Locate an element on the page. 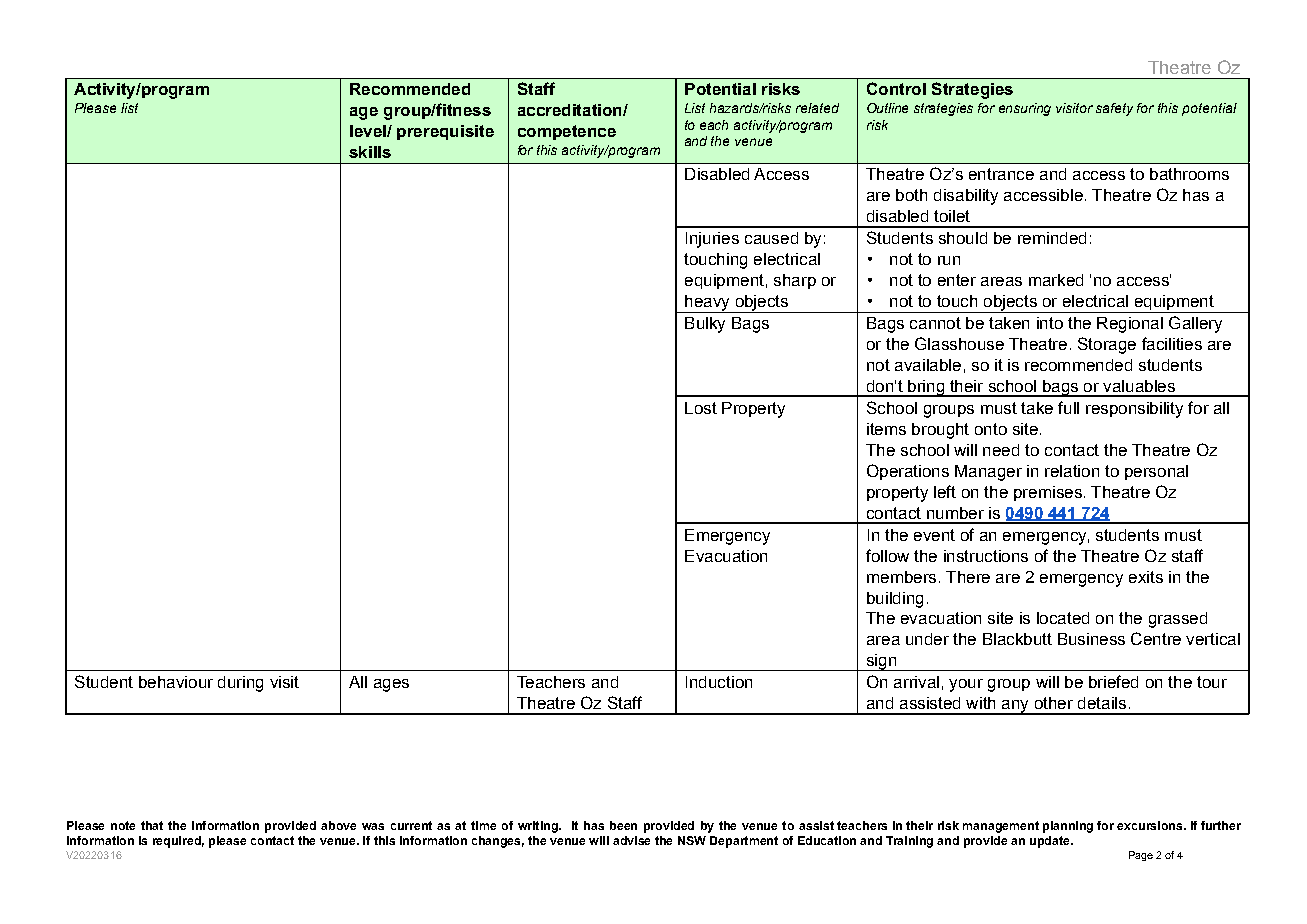 This image has width=1307, height=924. level is located at coordinates (369, 131).
